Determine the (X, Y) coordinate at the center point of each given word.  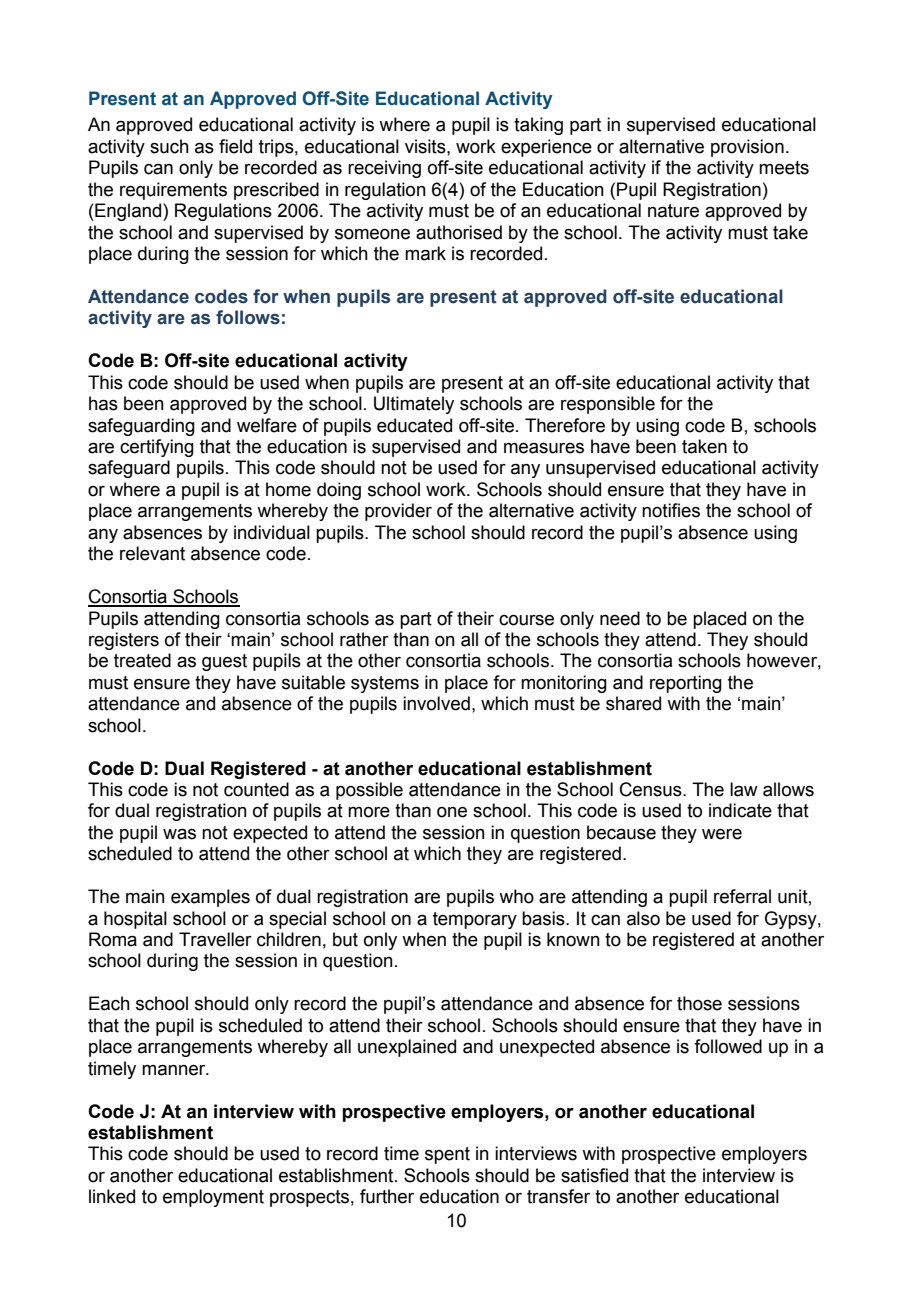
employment (213, 1198)
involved (436, 703)
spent (447, 1155)
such (169, 146)
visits (426, 146)
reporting (686, 684)
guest (224, 662)
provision (747, 148)
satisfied (594, 1175)
